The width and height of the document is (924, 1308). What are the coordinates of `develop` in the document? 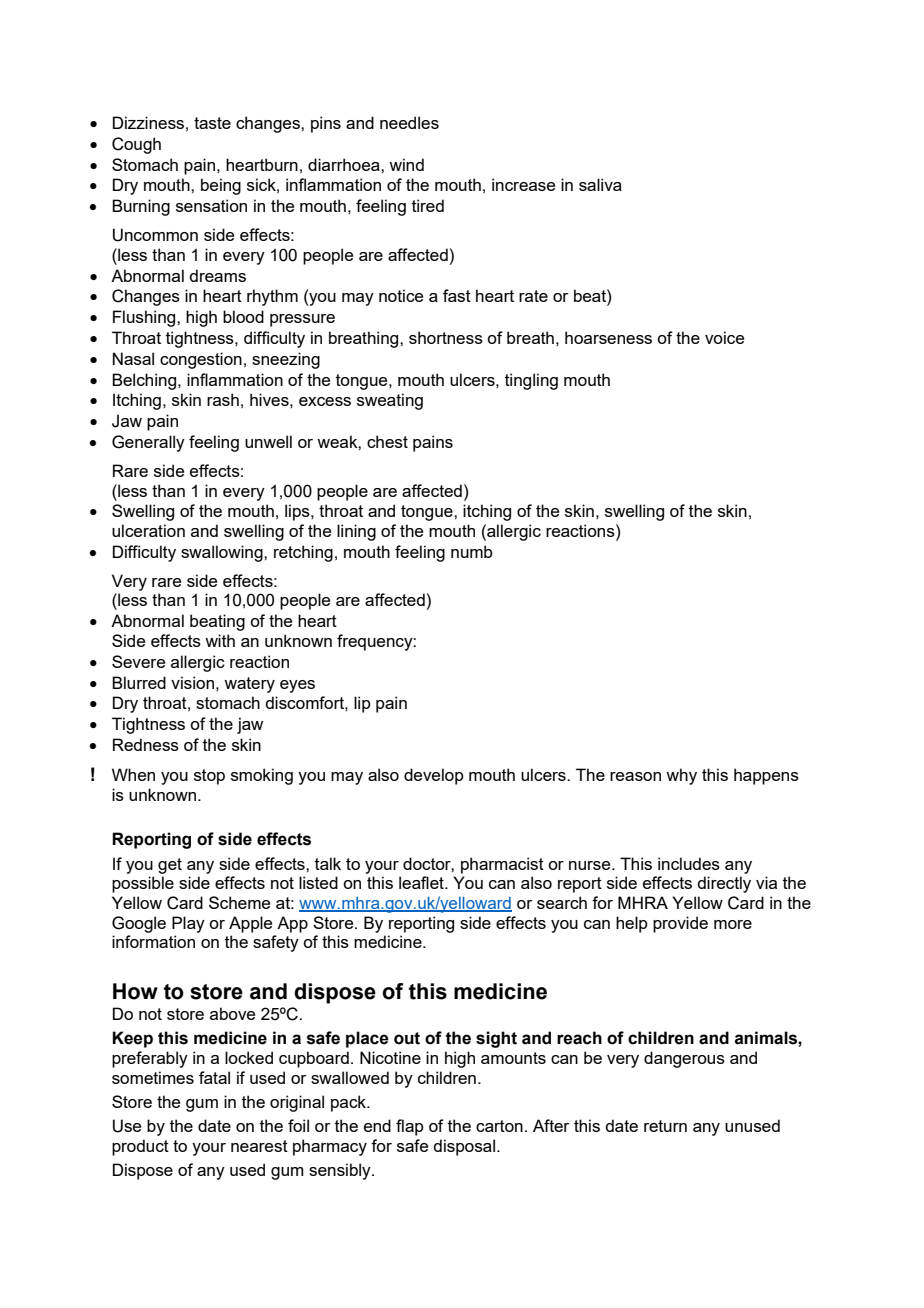 It's located at (434, 776).
